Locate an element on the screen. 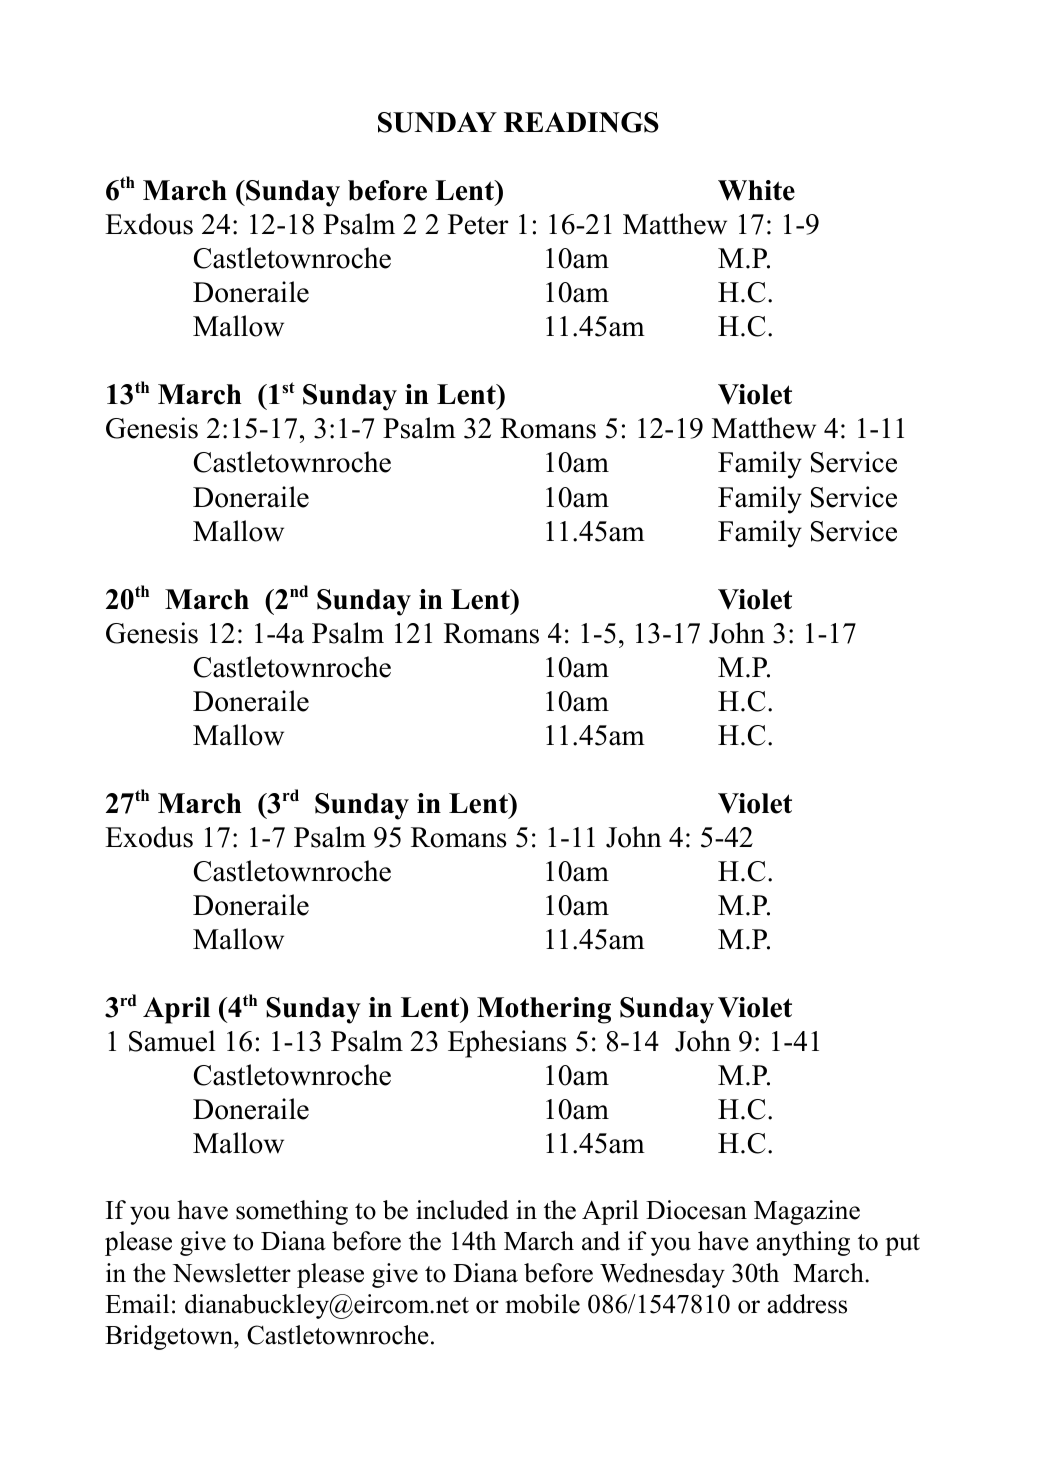 The width and height of the screenshot is (1037, 1468). included is located at coordinates (462, 1210).
